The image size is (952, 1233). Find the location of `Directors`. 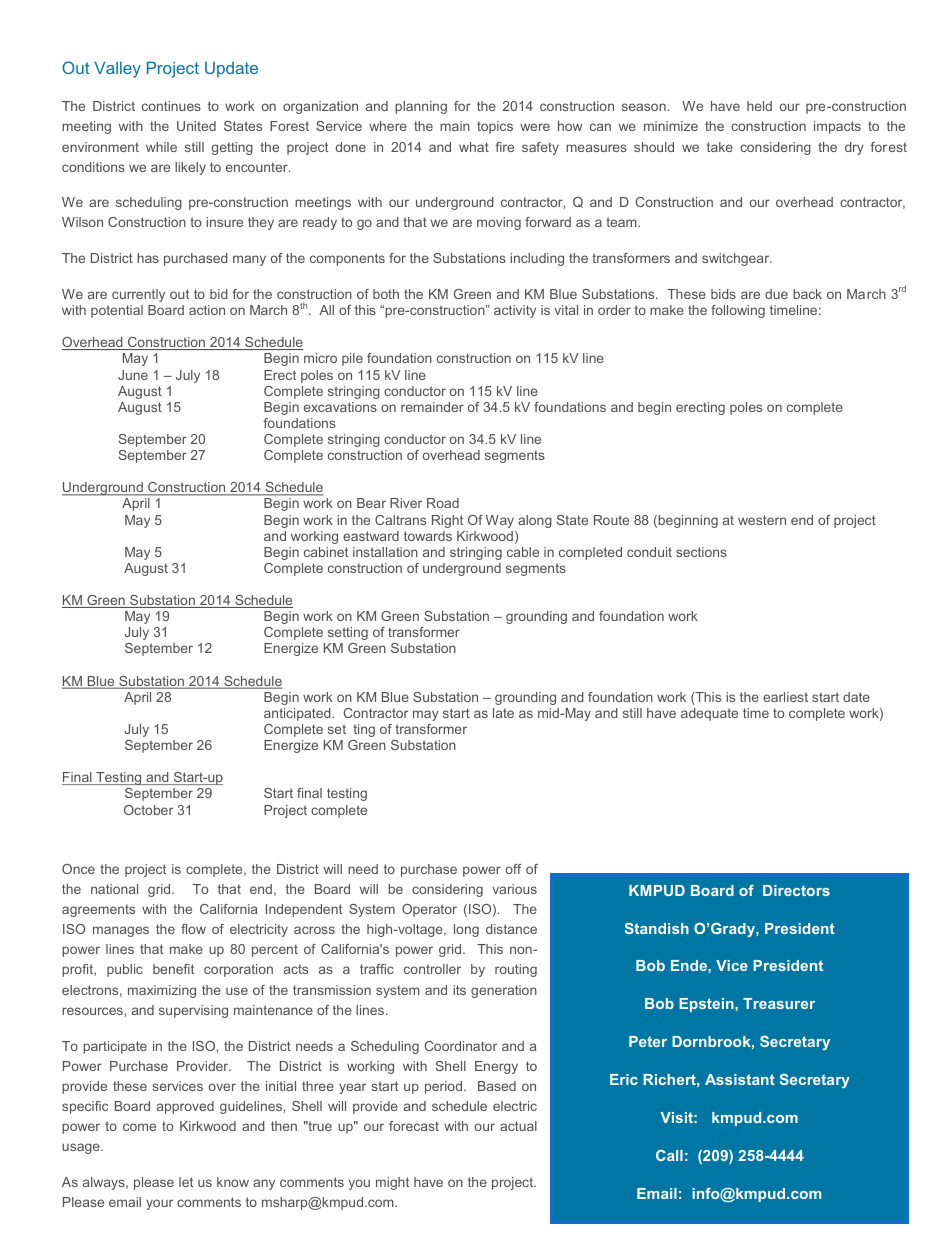

Directors is located at coordinates (796, 890).
